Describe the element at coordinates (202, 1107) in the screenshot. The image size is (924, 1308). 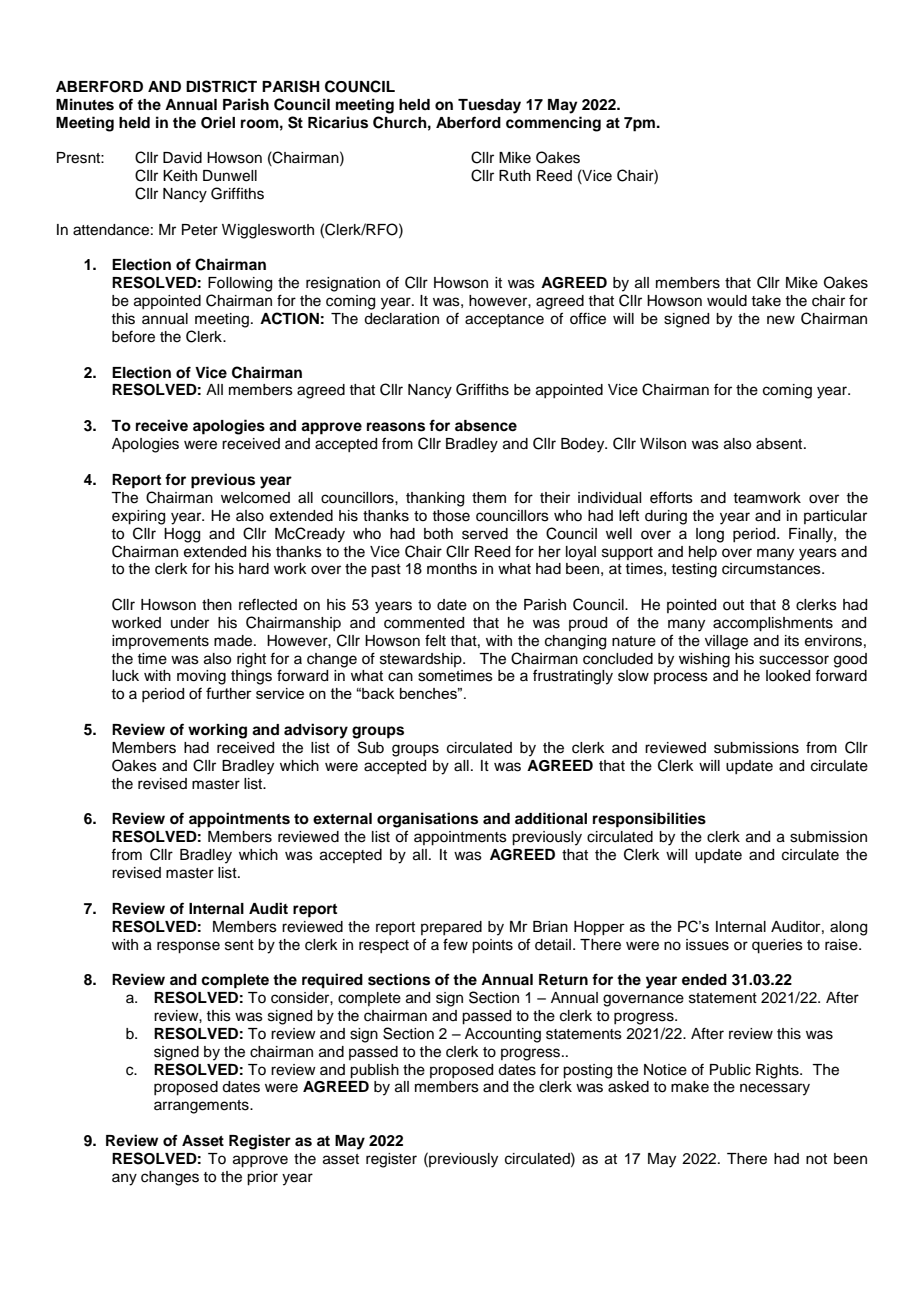
I see `arrangements` at that location.
